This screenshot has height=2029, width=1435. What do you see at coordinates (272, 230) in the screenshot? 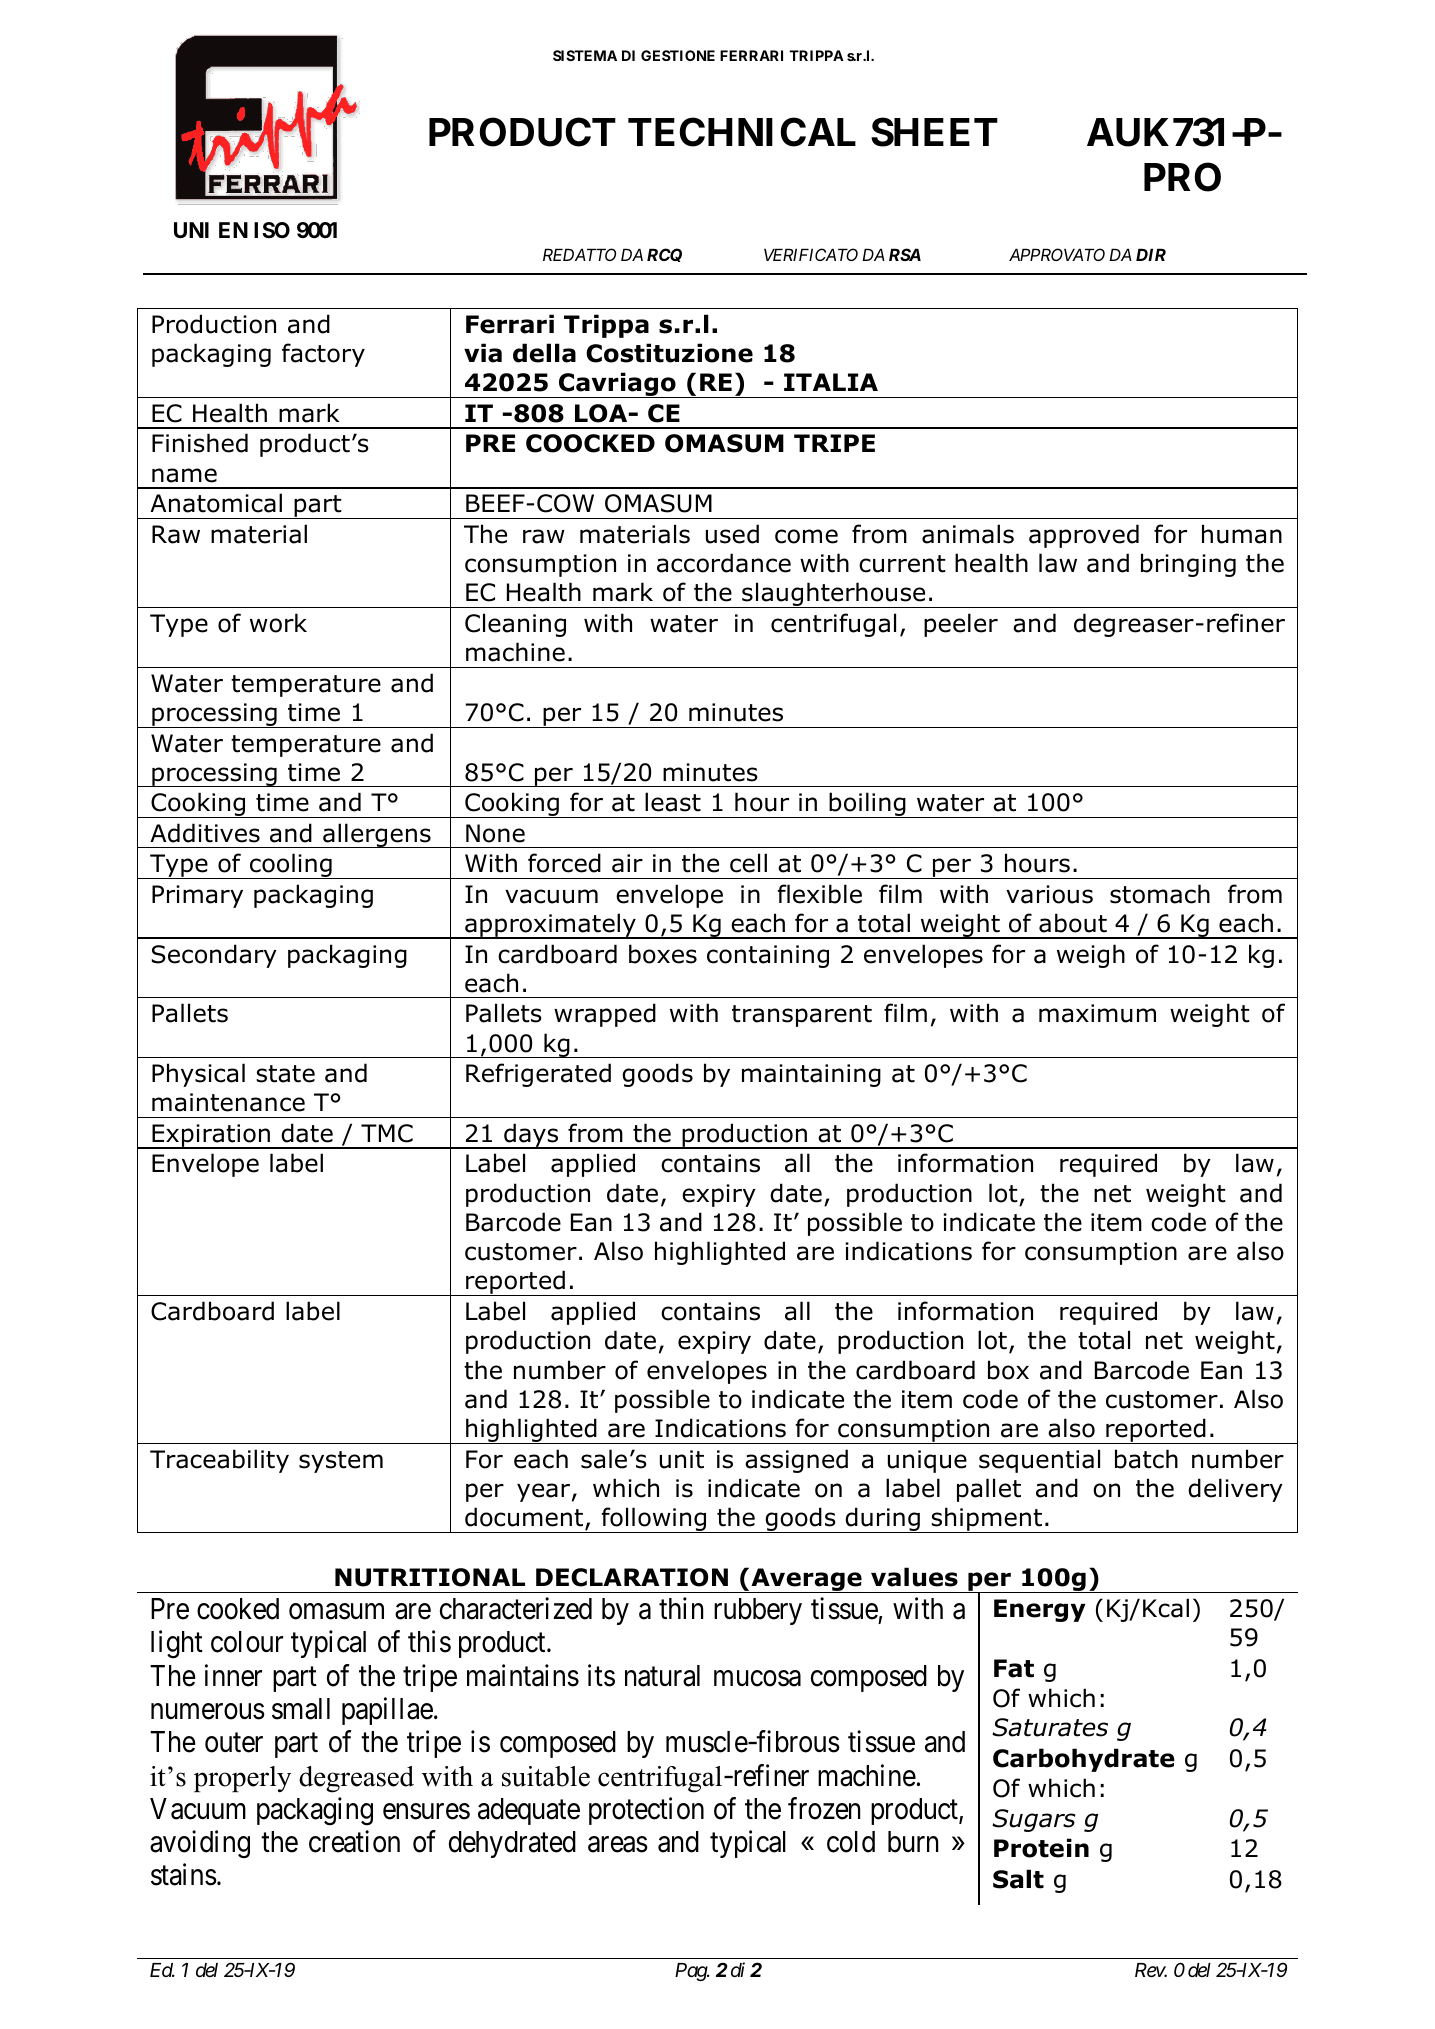
I see `ISO` at bounding box center [272, 230].
